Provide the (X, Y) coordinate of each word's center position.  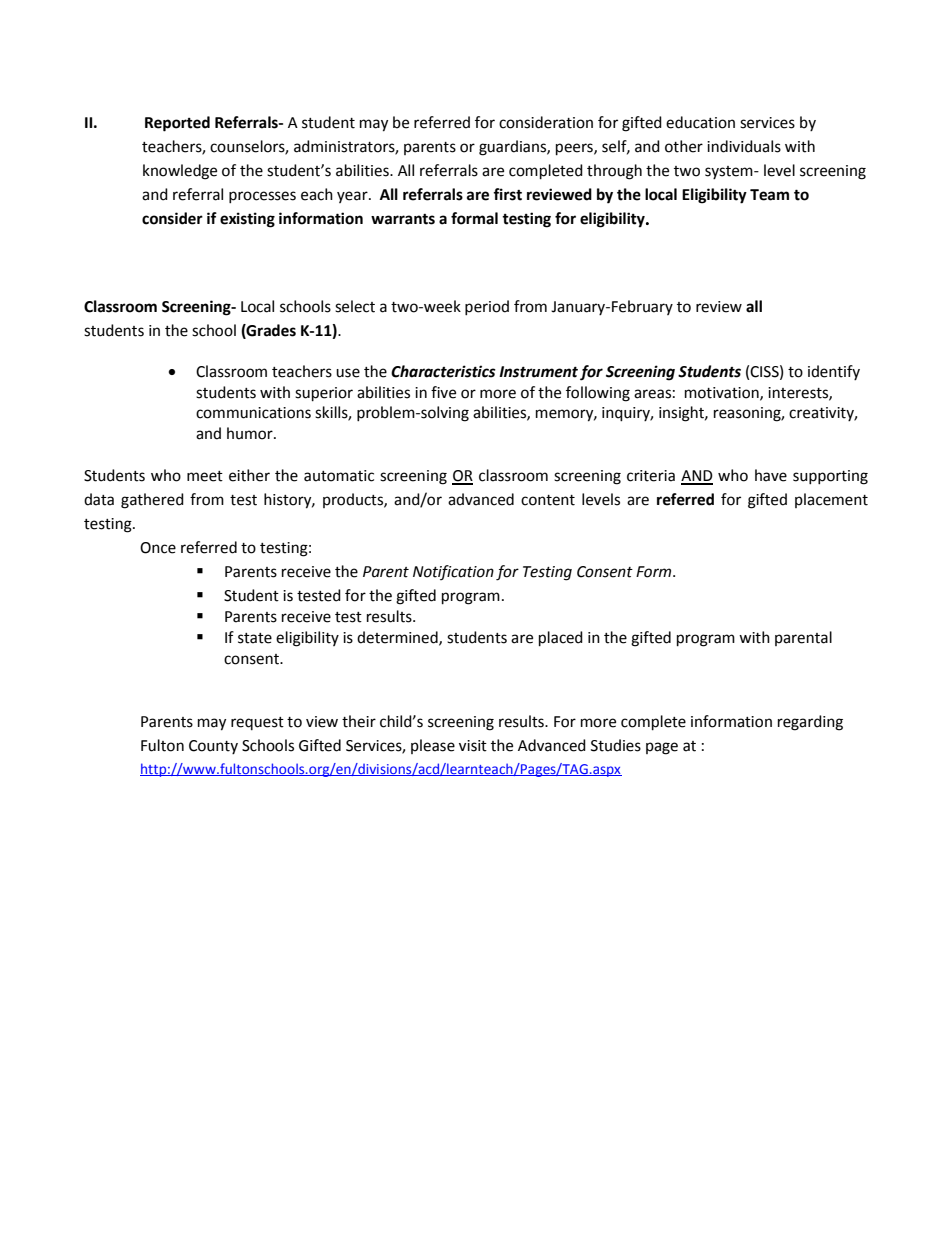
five (443, 392)
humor (251, 433)
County (213, 747)
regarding (810, 723)
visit (473, 746)
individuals (744, 146)
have (771, 475)
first (507, 194)
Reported (177, 124)
